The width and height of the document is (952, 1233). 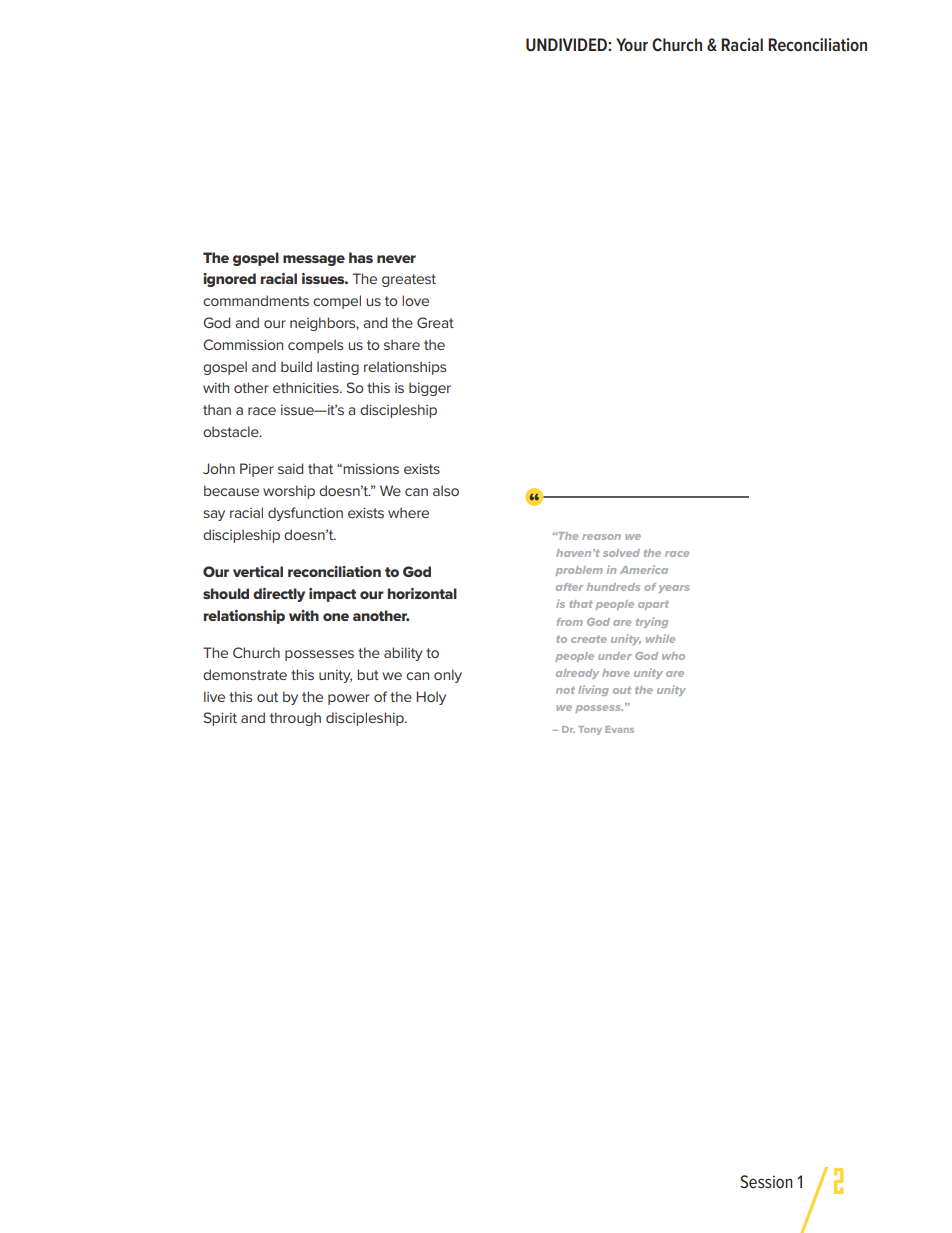 What do you see at coordinates (314, 260) in the document?
I see `message` at bounding box center [314, 260].
